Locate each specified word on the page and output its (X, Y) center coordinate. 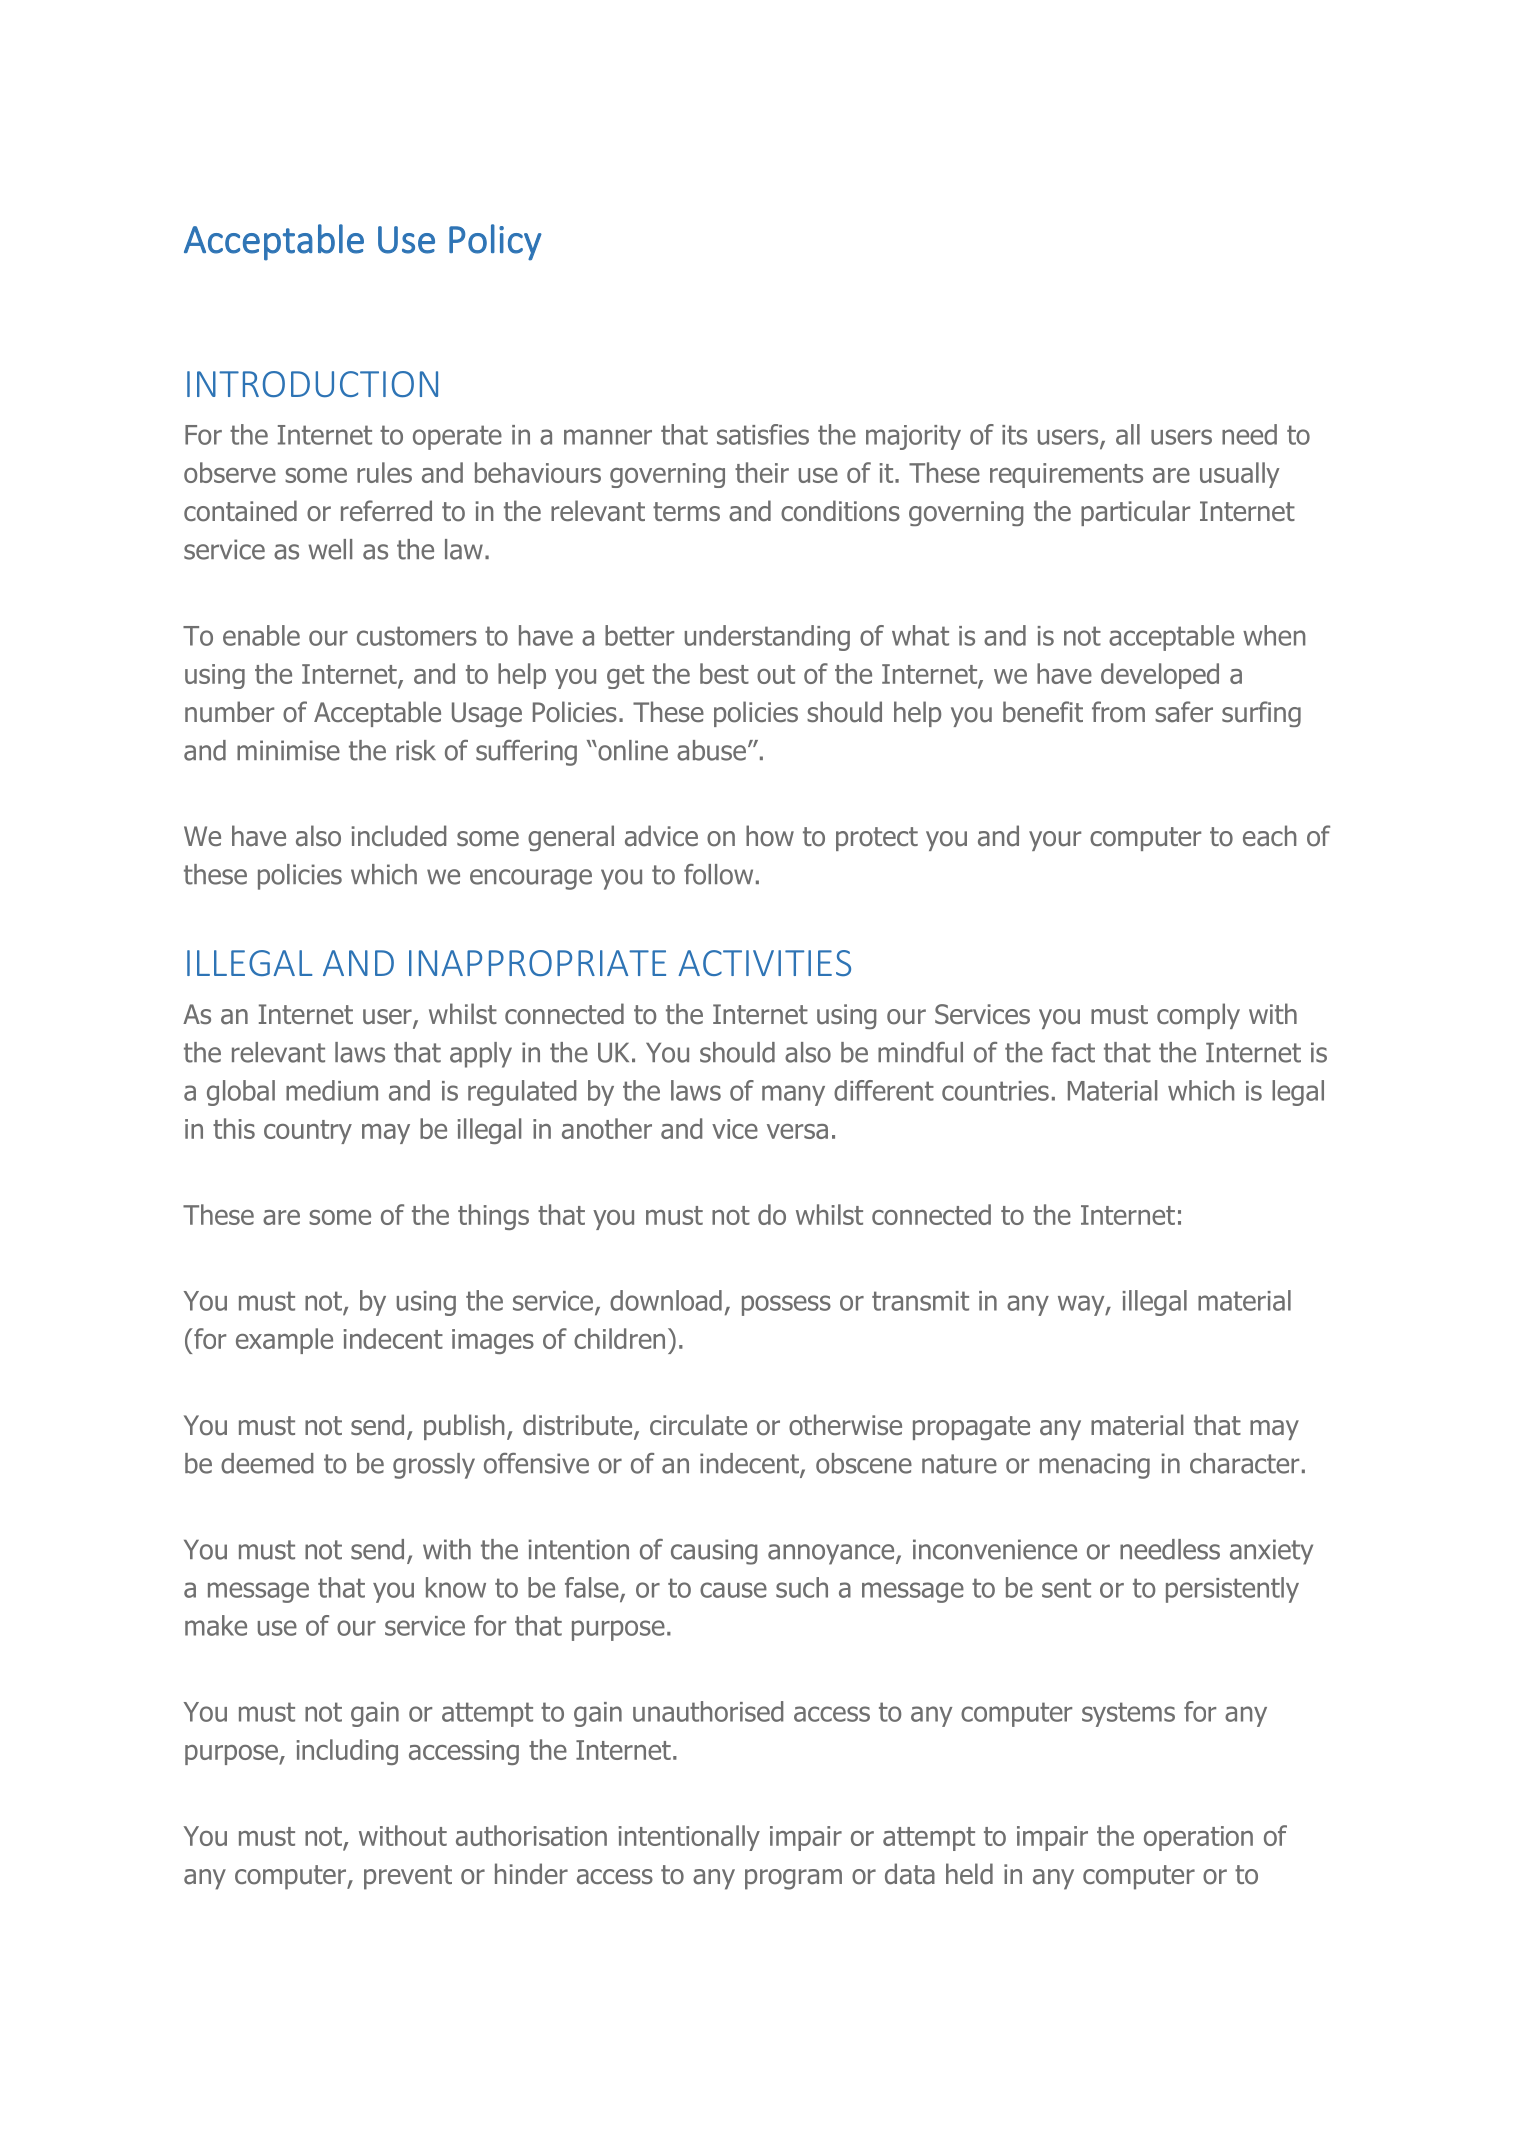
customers (417, 636)
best (724, 673)
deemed (267, 1463)
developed (1160, 676)
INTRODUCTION (312, 384)
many (793, 1095)
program (793, 1879)
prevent (408, 1877)
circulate (698, 1425)
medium (332, 1090)
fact (1073, 1052)
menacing (1094, 1466)
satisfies (763, 434)
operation (1198, 1838)
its (1014, 435)
